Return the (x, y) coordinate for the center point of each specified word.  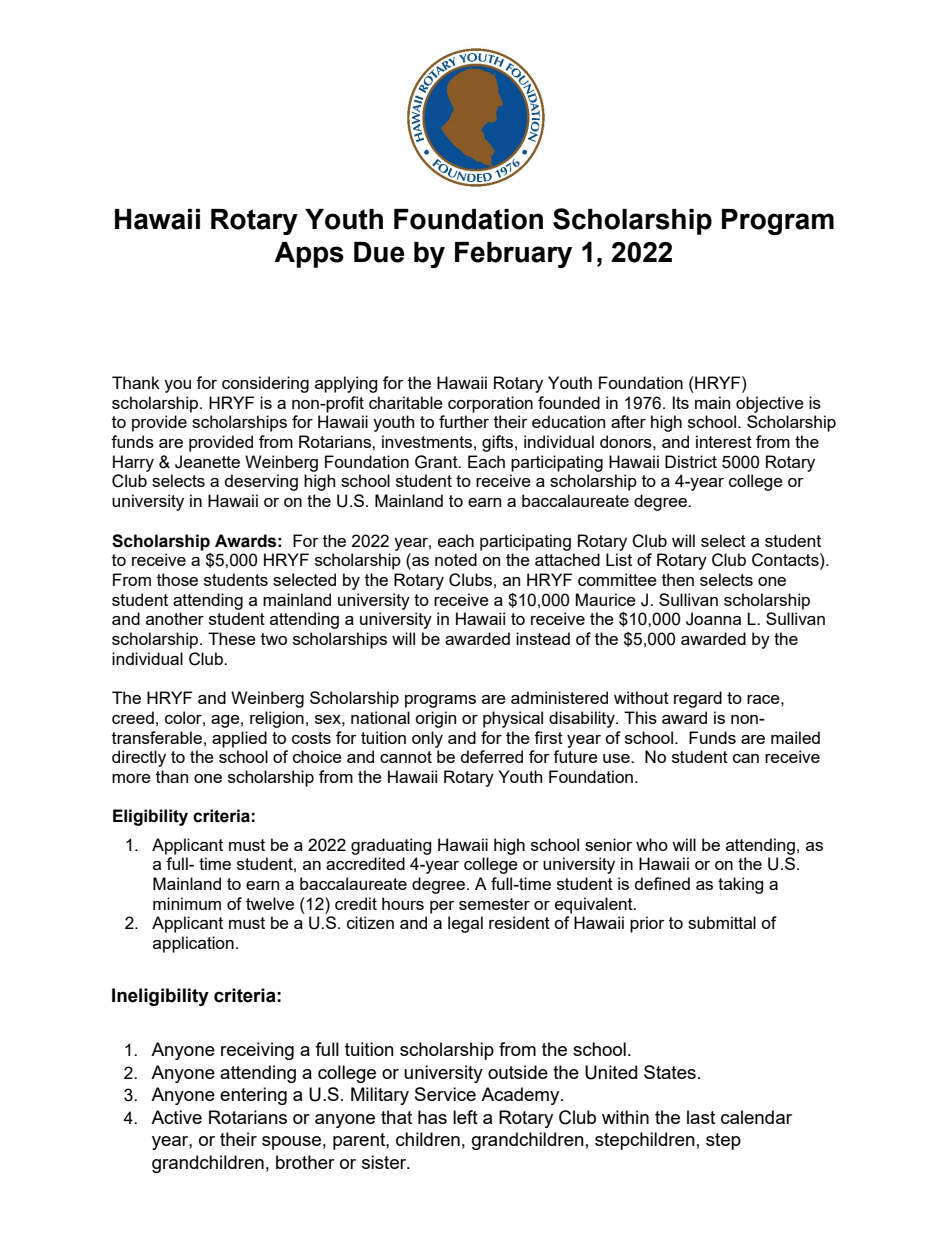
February (513, 255)
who (652, 844)
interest (724, 441)
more (131, 778)
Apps (309, 255)
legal (465, 924)
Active (176, 1117)
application (193, 944)
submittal (722, 922)
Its (681, 402)
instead (543, 638)
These (232, 638)
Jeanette (207, 462)
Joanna (713, 619)
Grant (437, 462)
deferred (492, 756)
